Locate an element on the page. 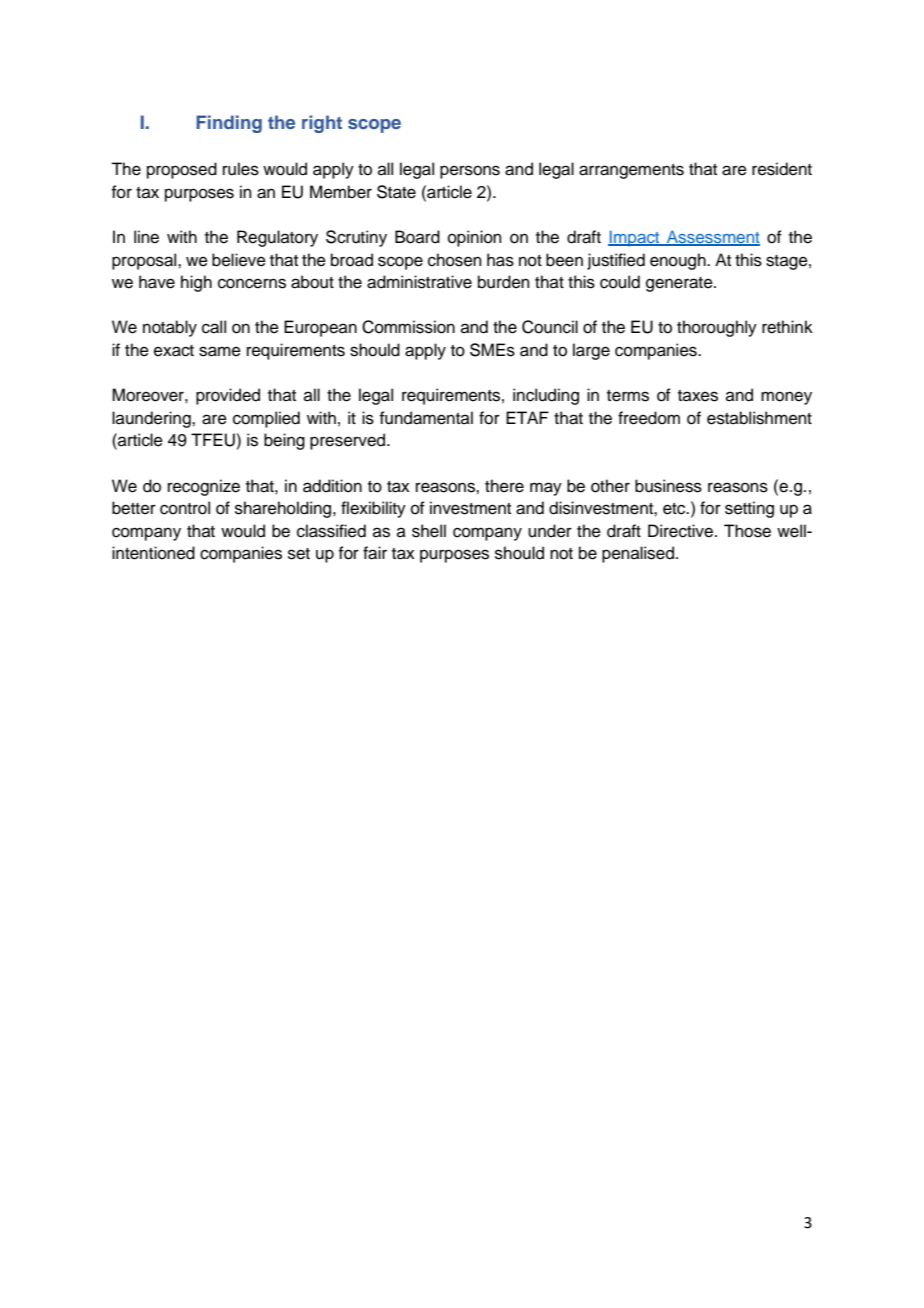 This page has height=1308, width=924. persons is located at coordinates (470, 172).
